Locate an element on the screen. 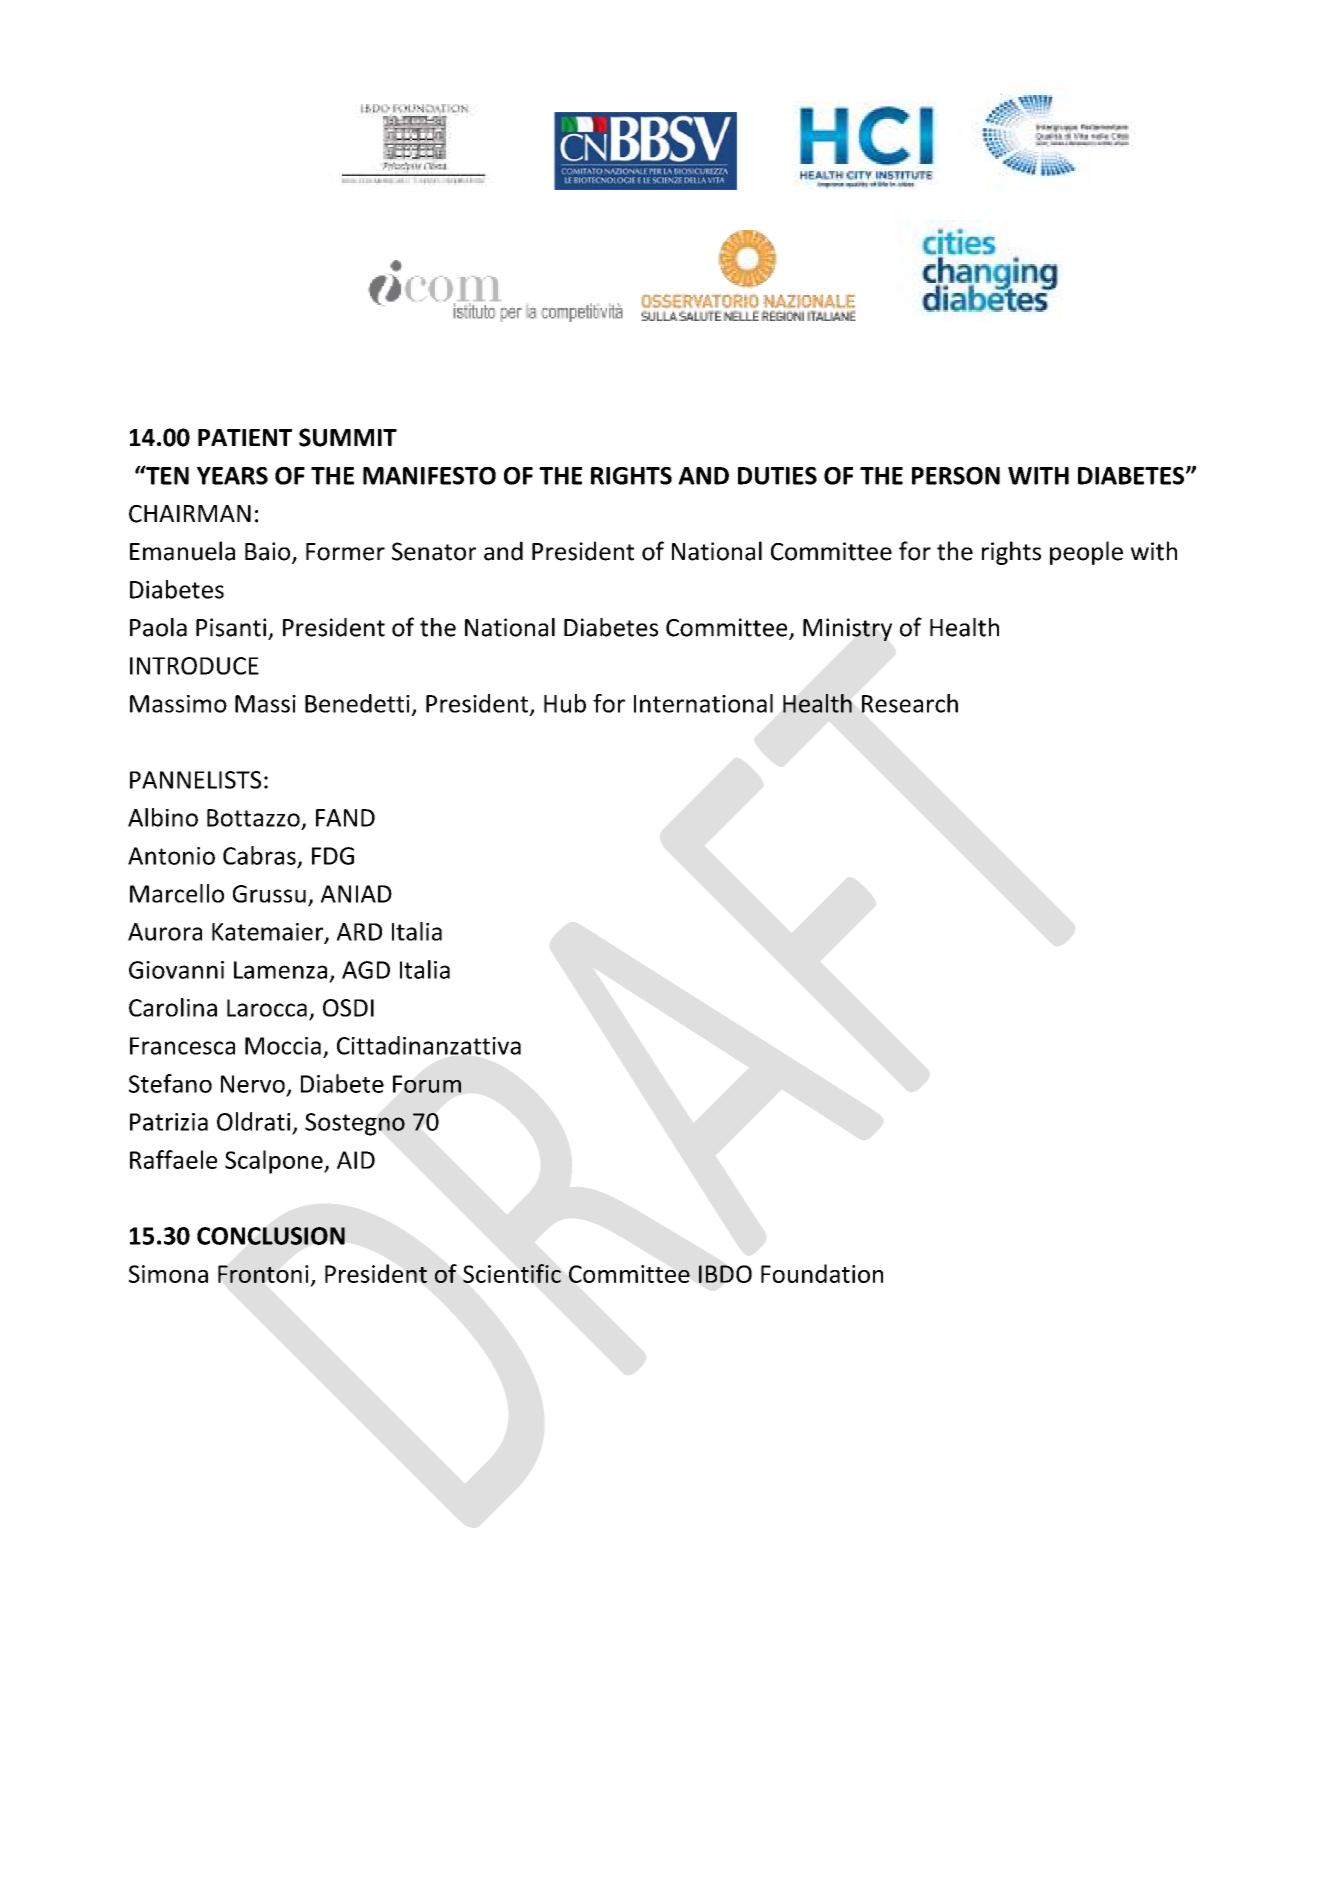  Francesca is located at coordinates (182, 1046).
